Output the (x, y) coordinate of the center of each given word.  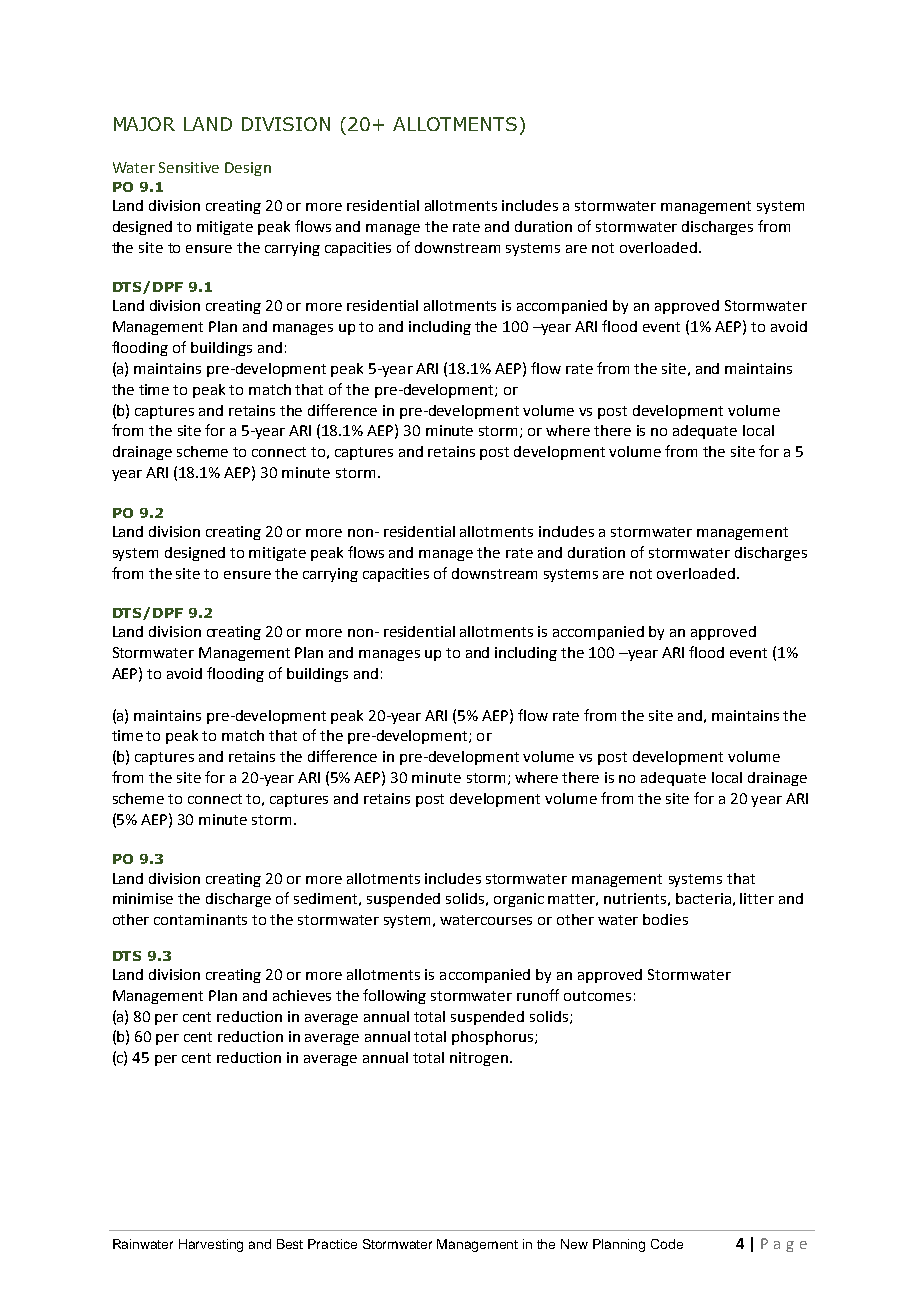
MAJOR (144, 124)
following (394, 996)
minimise (143, 898)
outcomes (597, 996)
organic (519, 900)
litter (757, 898)
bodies (665, 919)
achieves (302, 995)
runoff (538, 995)
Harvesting (211, 1245)
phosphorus (492, 1038)
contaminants (200, 919)
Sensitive (189, 167)
